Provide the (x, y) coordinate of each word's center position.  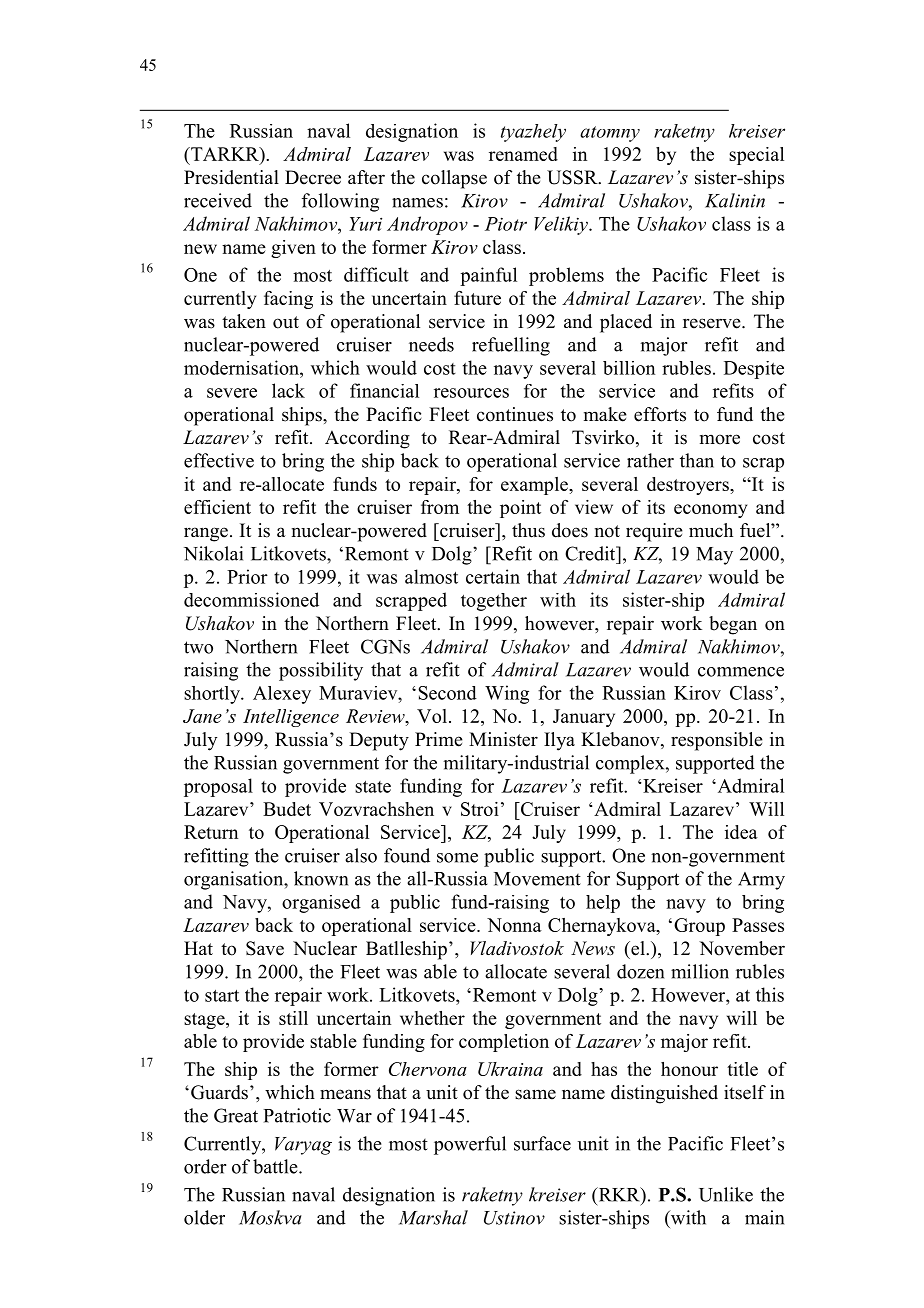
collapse (454, 179)
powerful (470, 1145)
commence (741, 672)
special (756, 156)
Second (447, 693)
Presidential (231, 177)
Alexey (282, 695)
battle (276, 1166)
